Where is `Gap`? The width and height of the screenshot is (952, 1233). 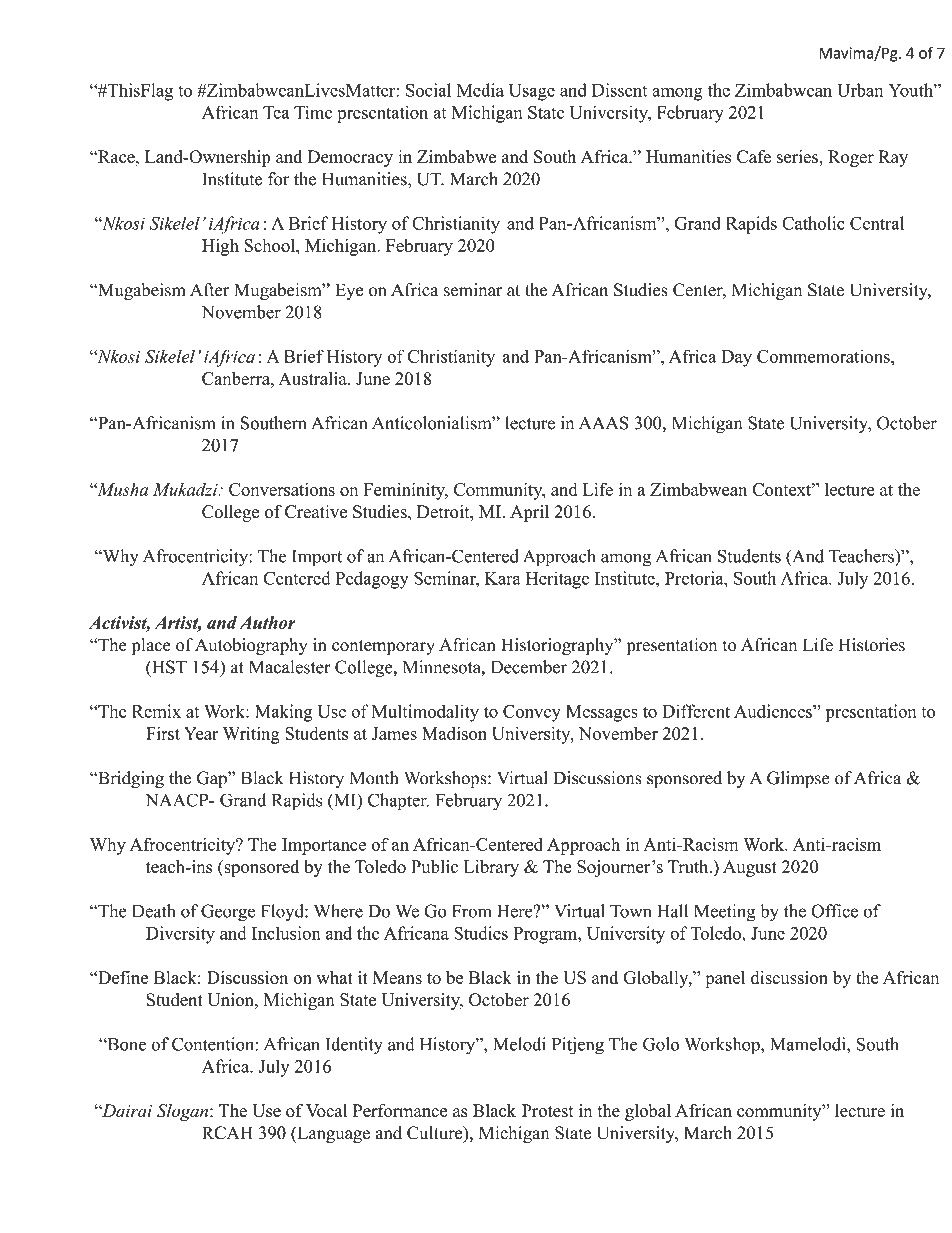 Gap is located at coordinates (213, 779).
